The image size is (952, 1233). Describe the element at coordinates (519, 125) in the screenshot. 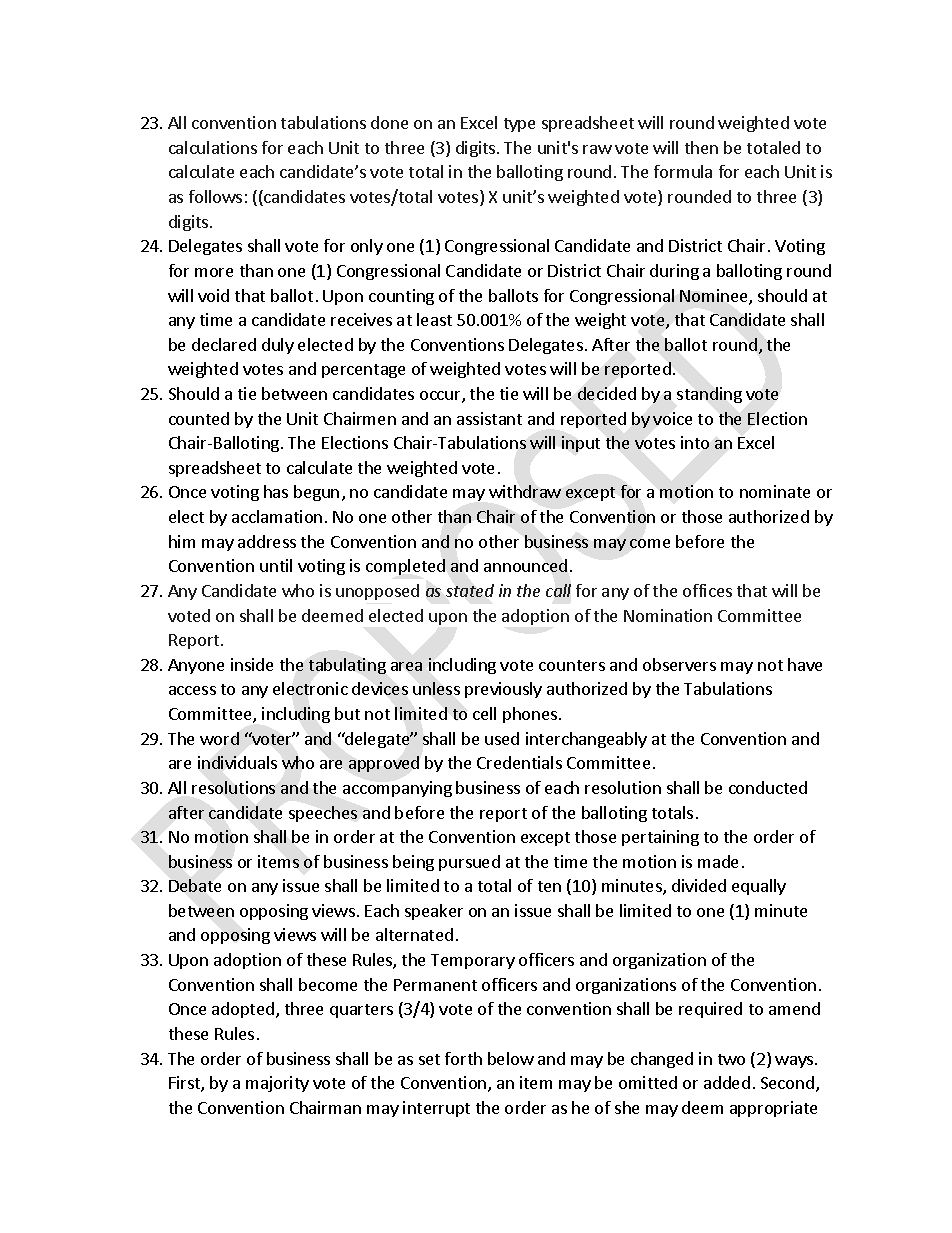

I see `type` at that location.
